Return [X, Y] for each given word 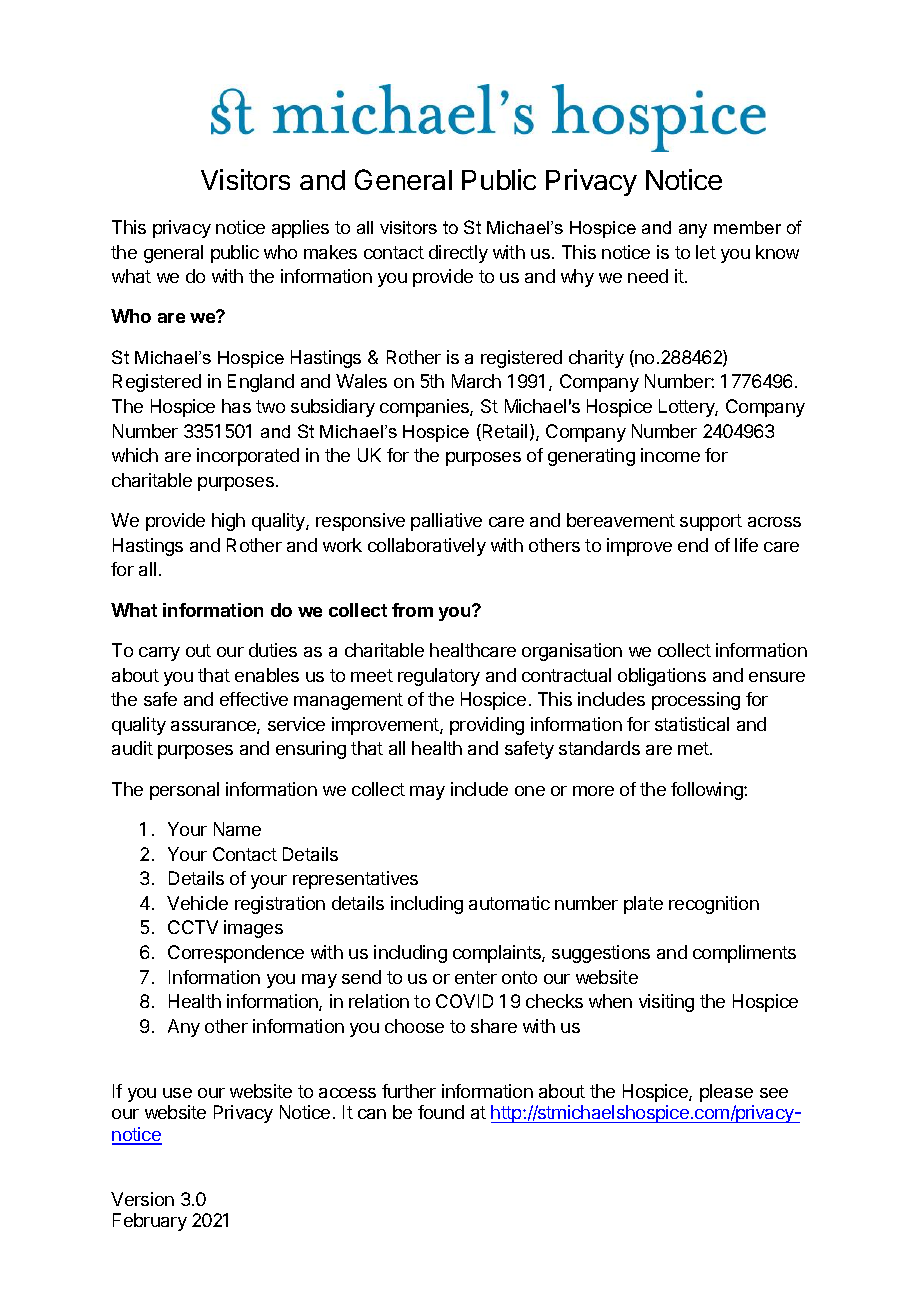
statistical [692, 724]
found [441, 1112]
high [228, 522]
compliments [744, 954]
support [711, 522]
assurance [214, 727]
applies [300, 229]
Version [142, 1199]
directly [458, 254]
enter [476, 977]
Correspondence [236, 954]
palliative [446, 522]
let [706, 252]
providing [487, 726]
